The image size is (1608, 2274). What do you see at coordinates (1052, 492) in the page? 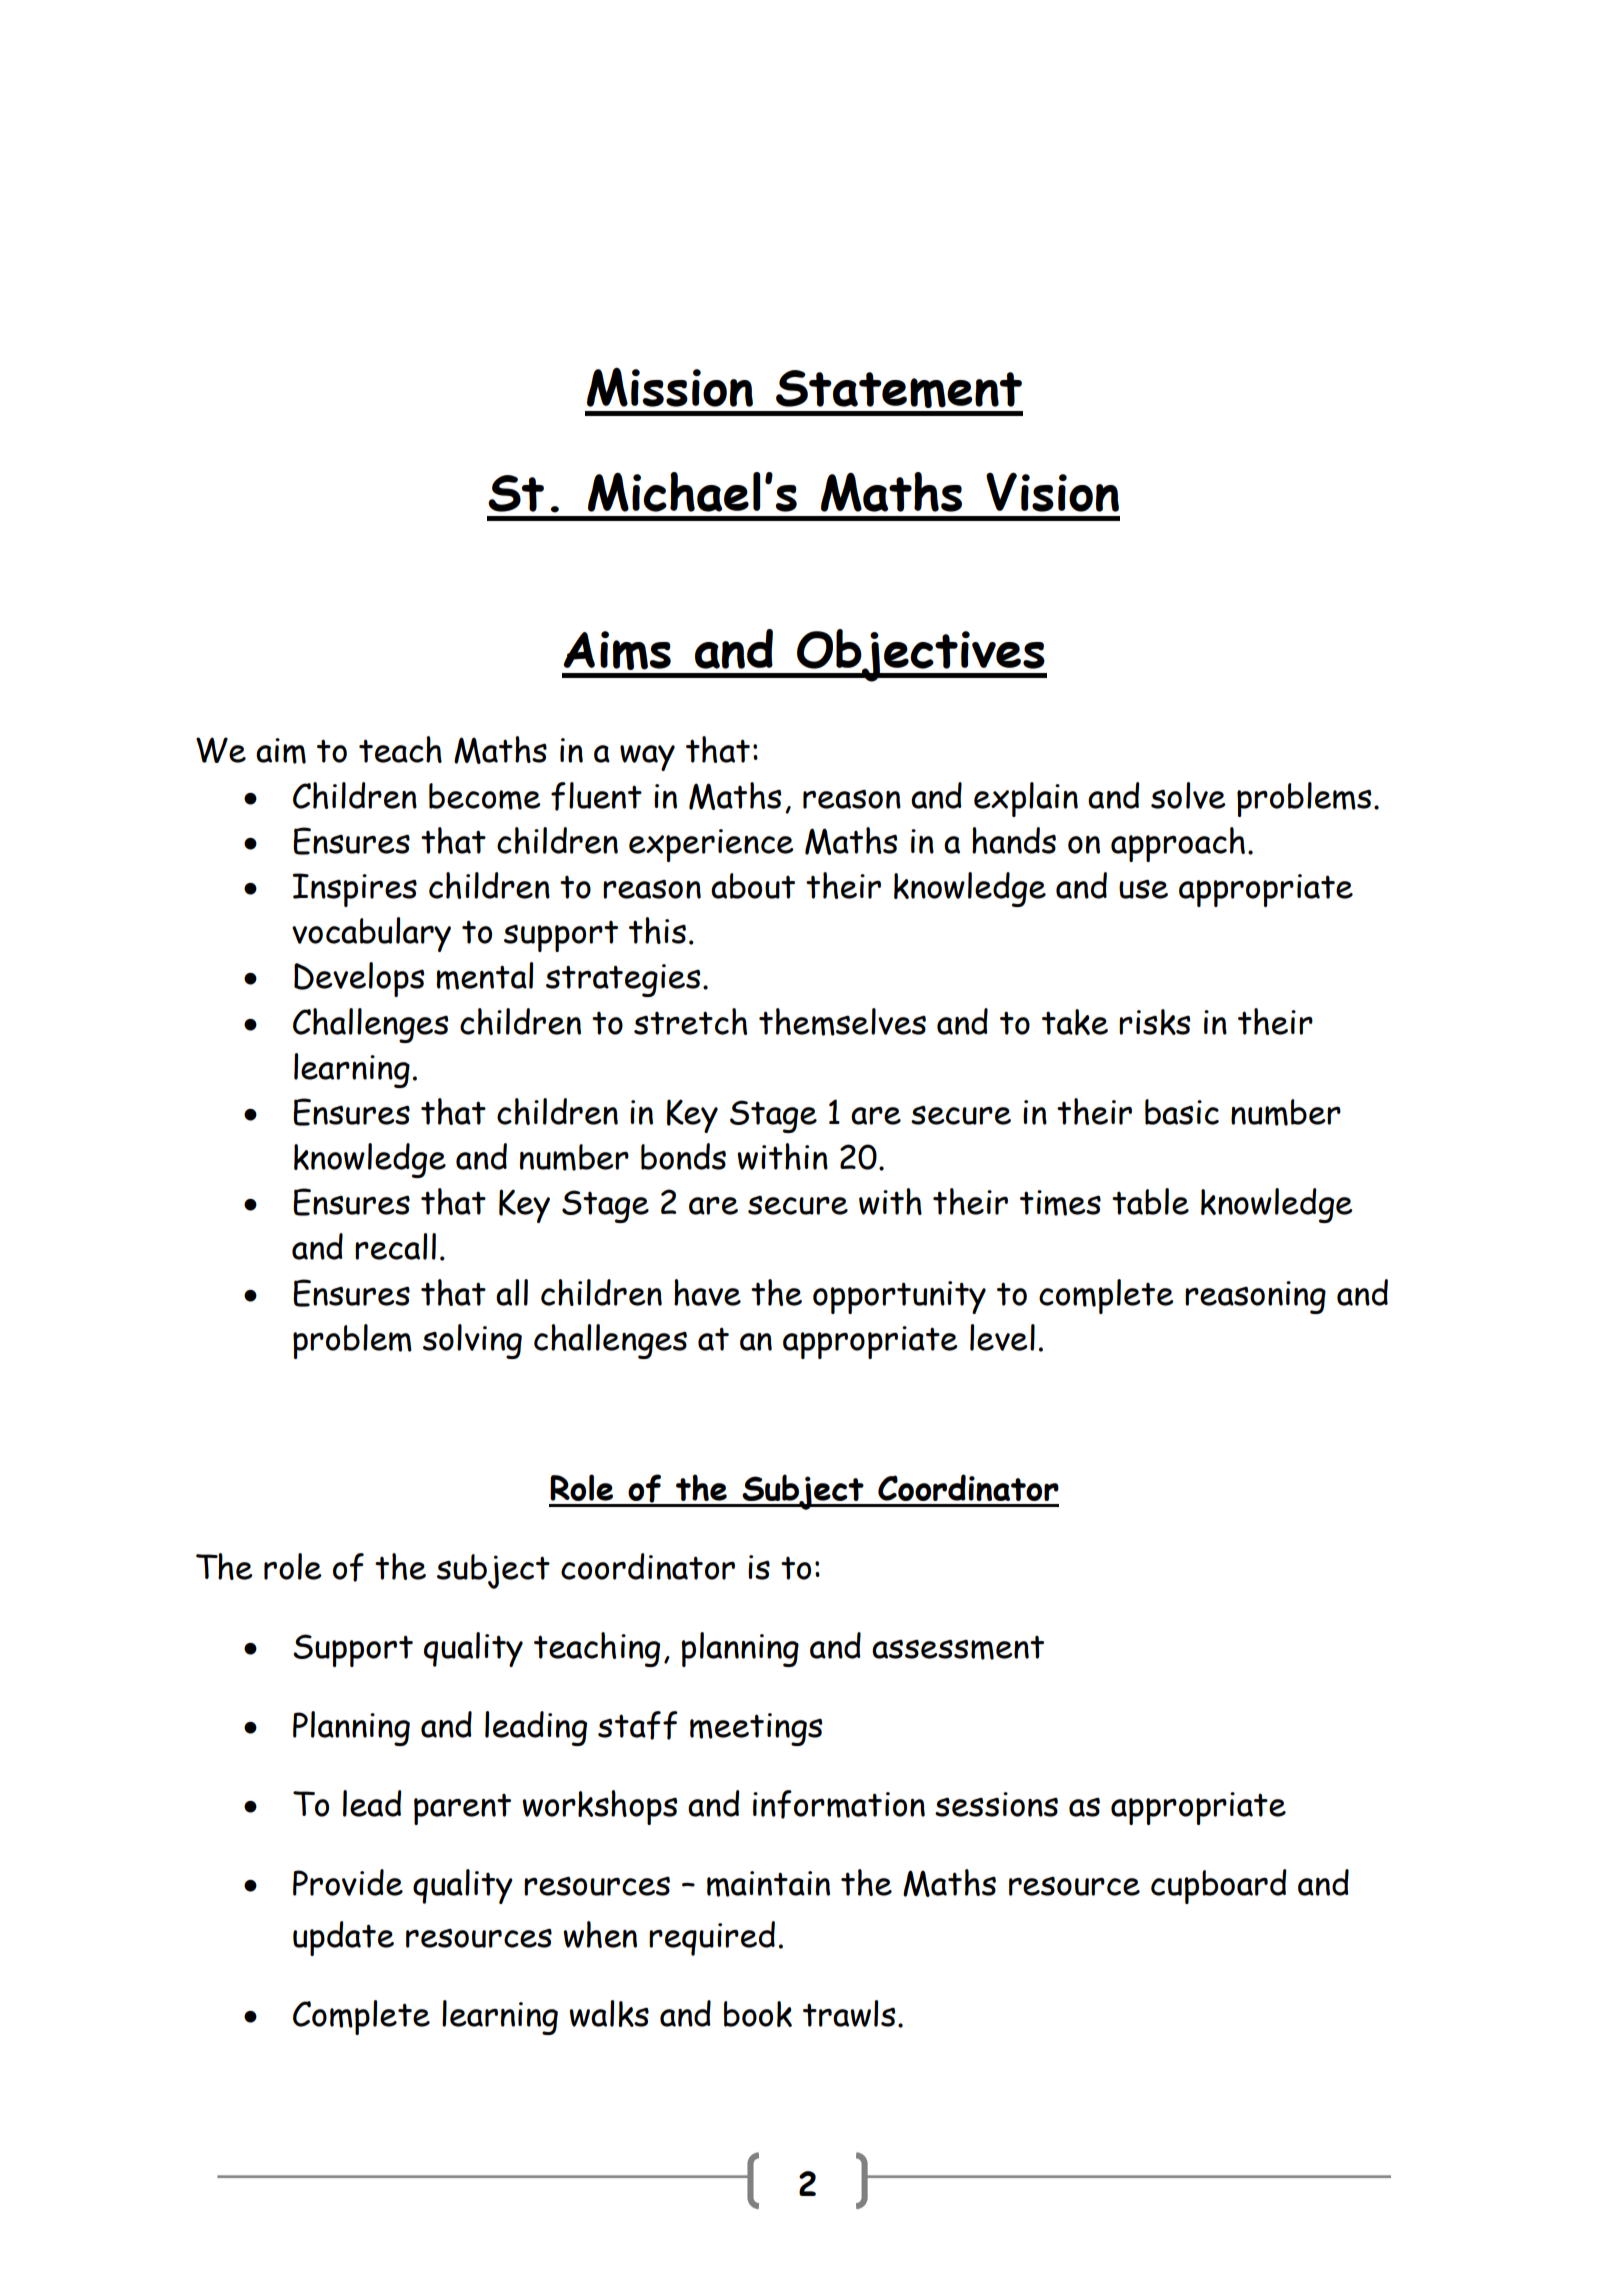
I see `Vision` at bounding box center [1052, 492].
